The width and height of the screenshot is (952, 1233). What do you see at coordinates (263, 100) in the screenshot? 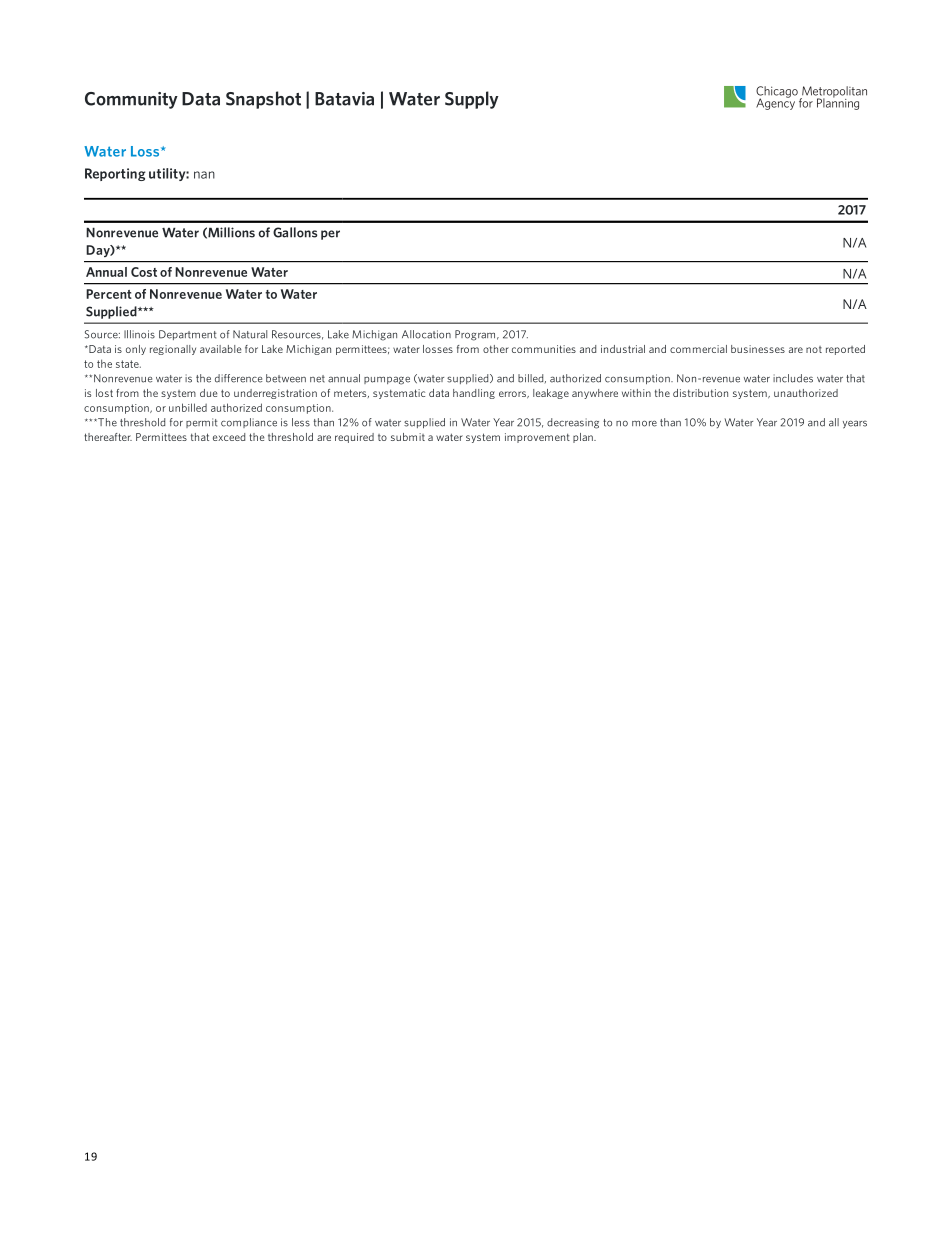
I see `Snapshot` at bounding box center [263, 100].
